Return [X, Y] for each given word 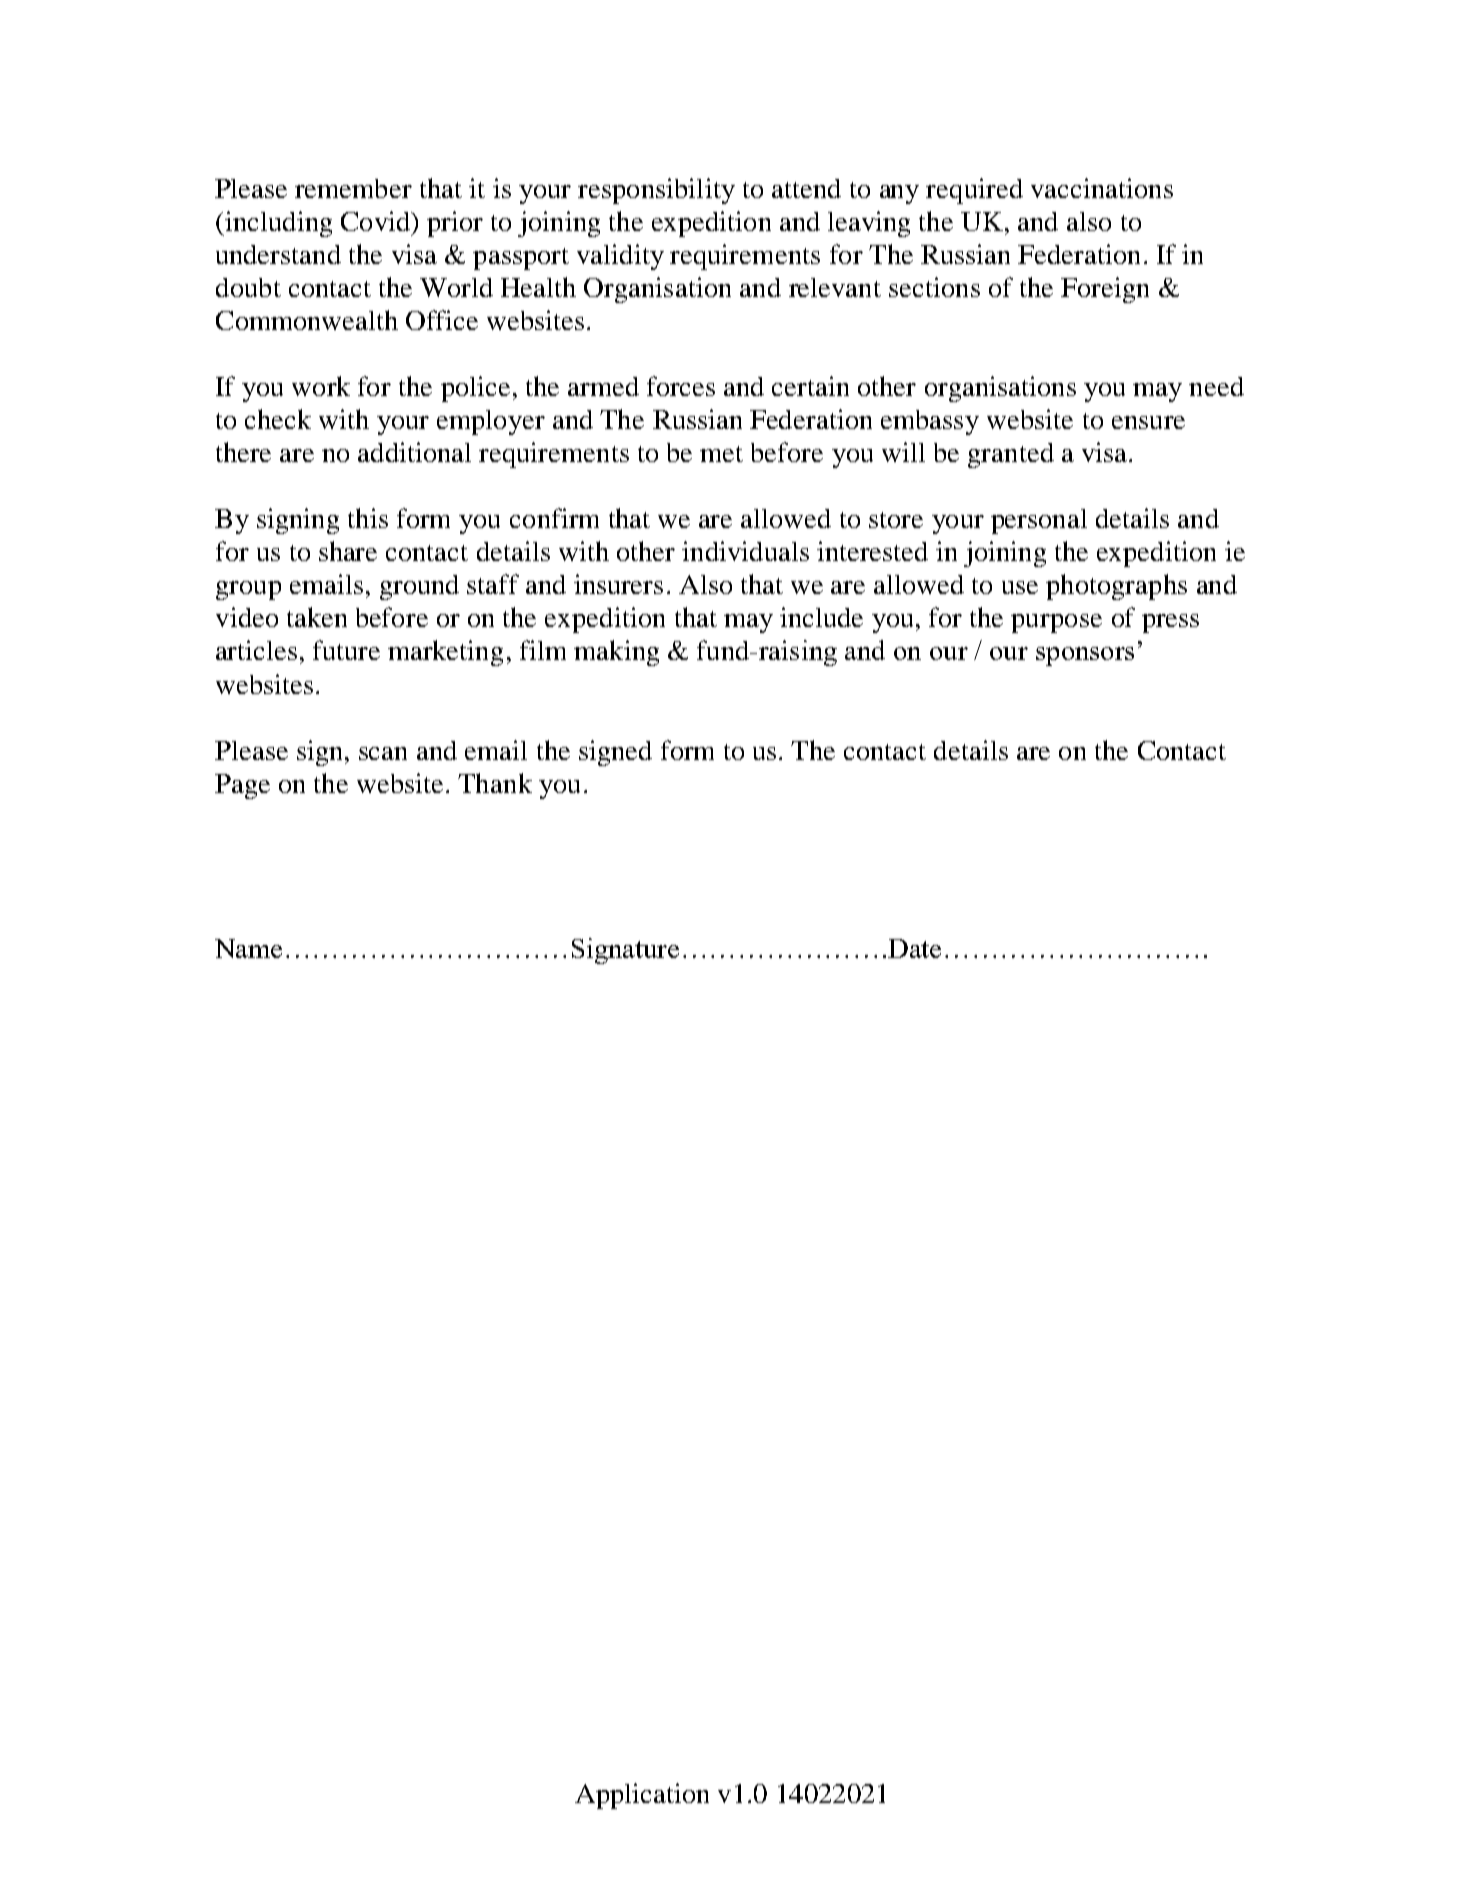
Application [642, 1796]
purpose [1056, 623]
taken [317, 617]
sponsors [1085, 656]
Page [242, 786]
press [1170, 623]
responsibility [656, 191]
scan [383, 753]
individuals [745, 551]
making [616, 653]
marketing [445, 653]
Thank [495, 783]
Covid [377, 221]
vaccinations [1102, 188]
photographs [1116, 587]
